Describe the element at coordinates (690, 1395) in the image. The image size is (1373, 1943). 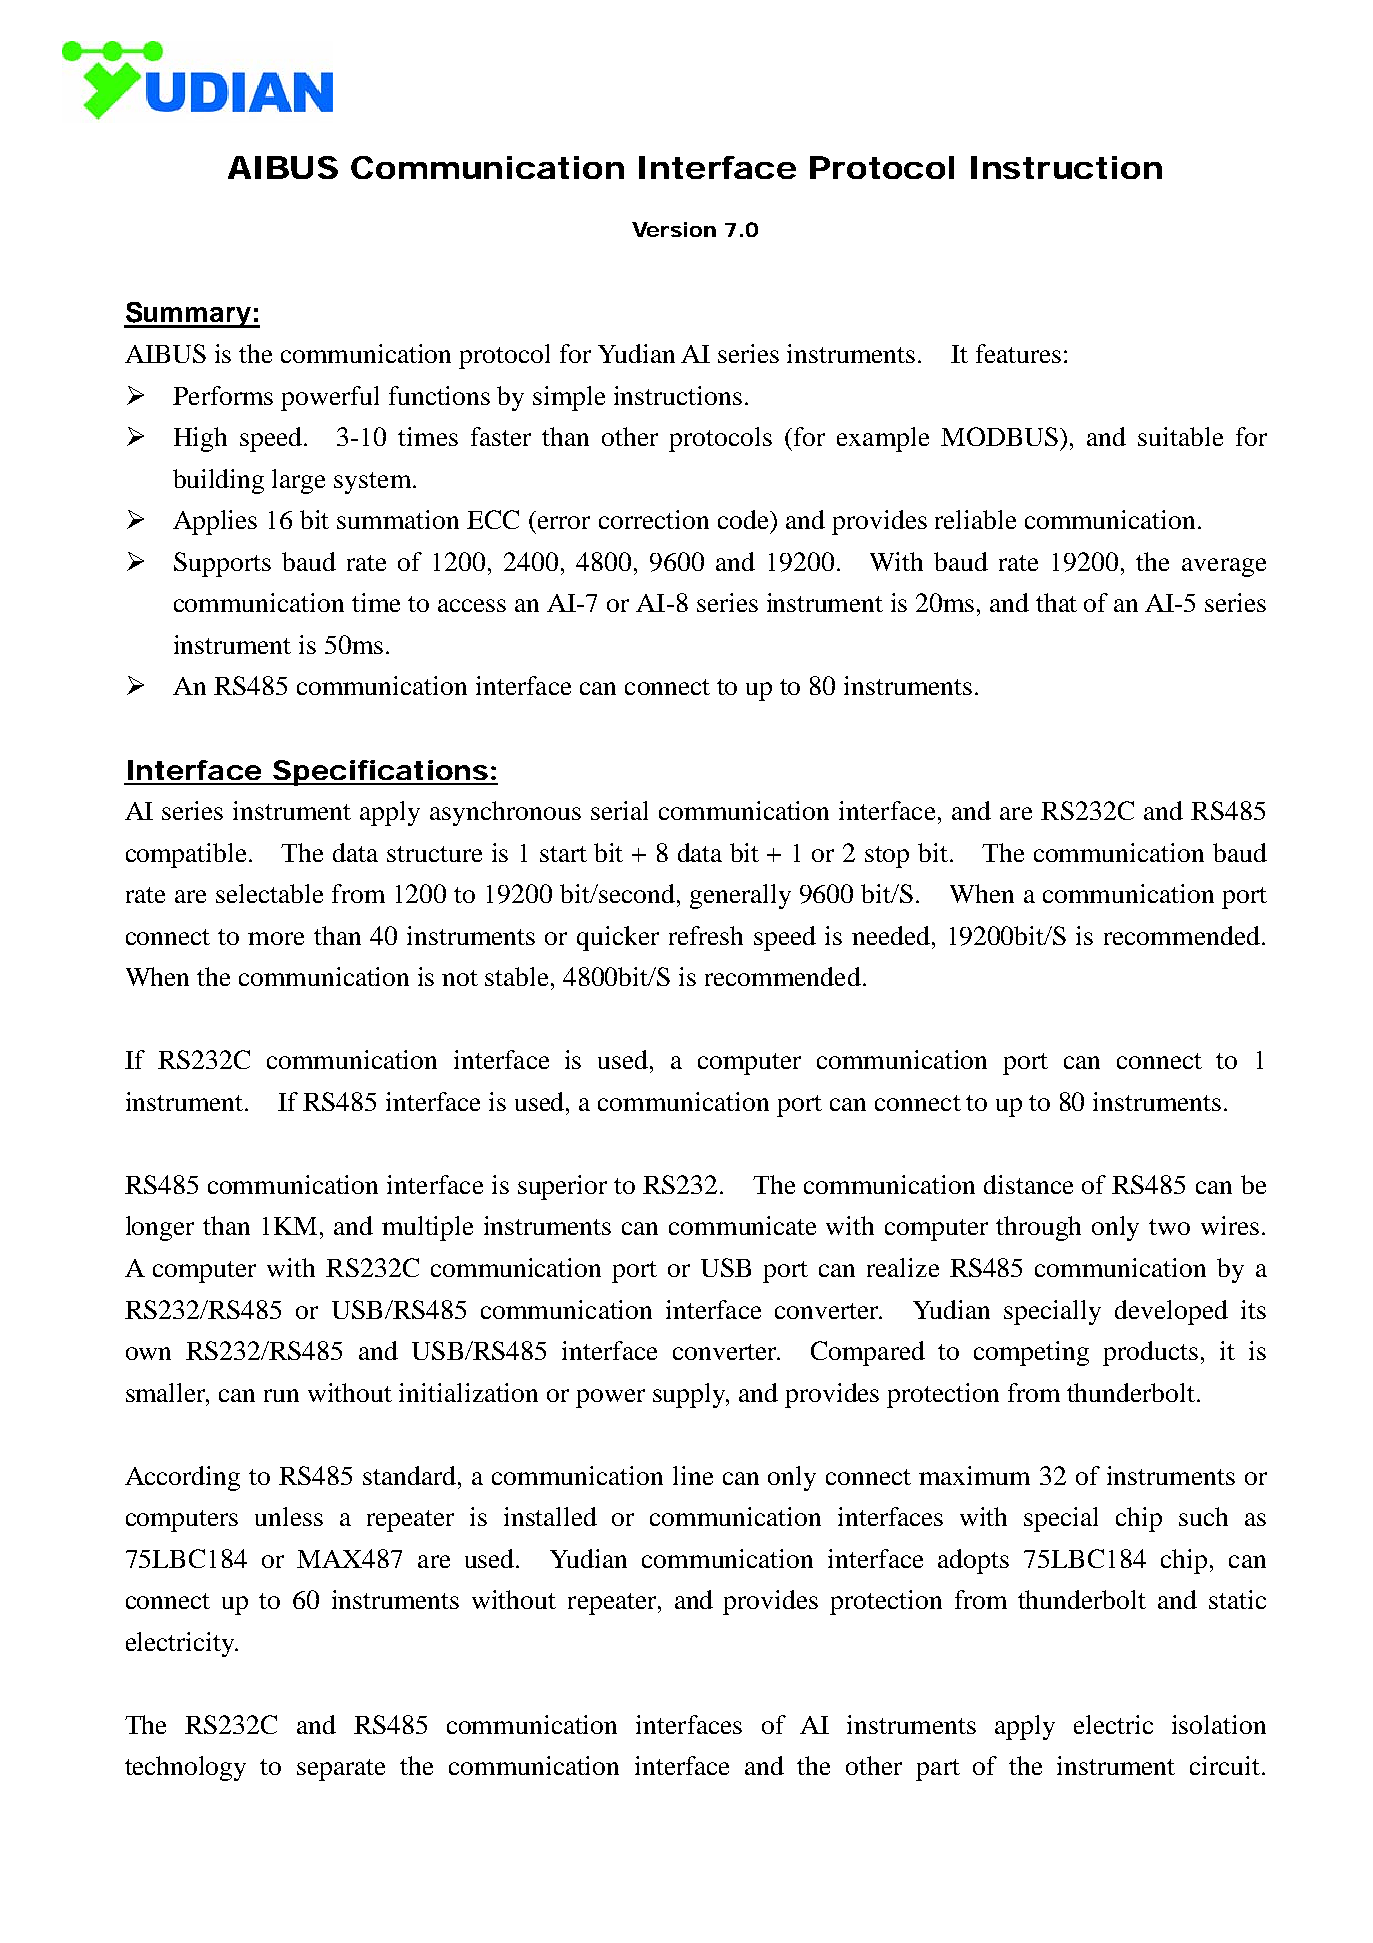
I see `supply` at that location.
